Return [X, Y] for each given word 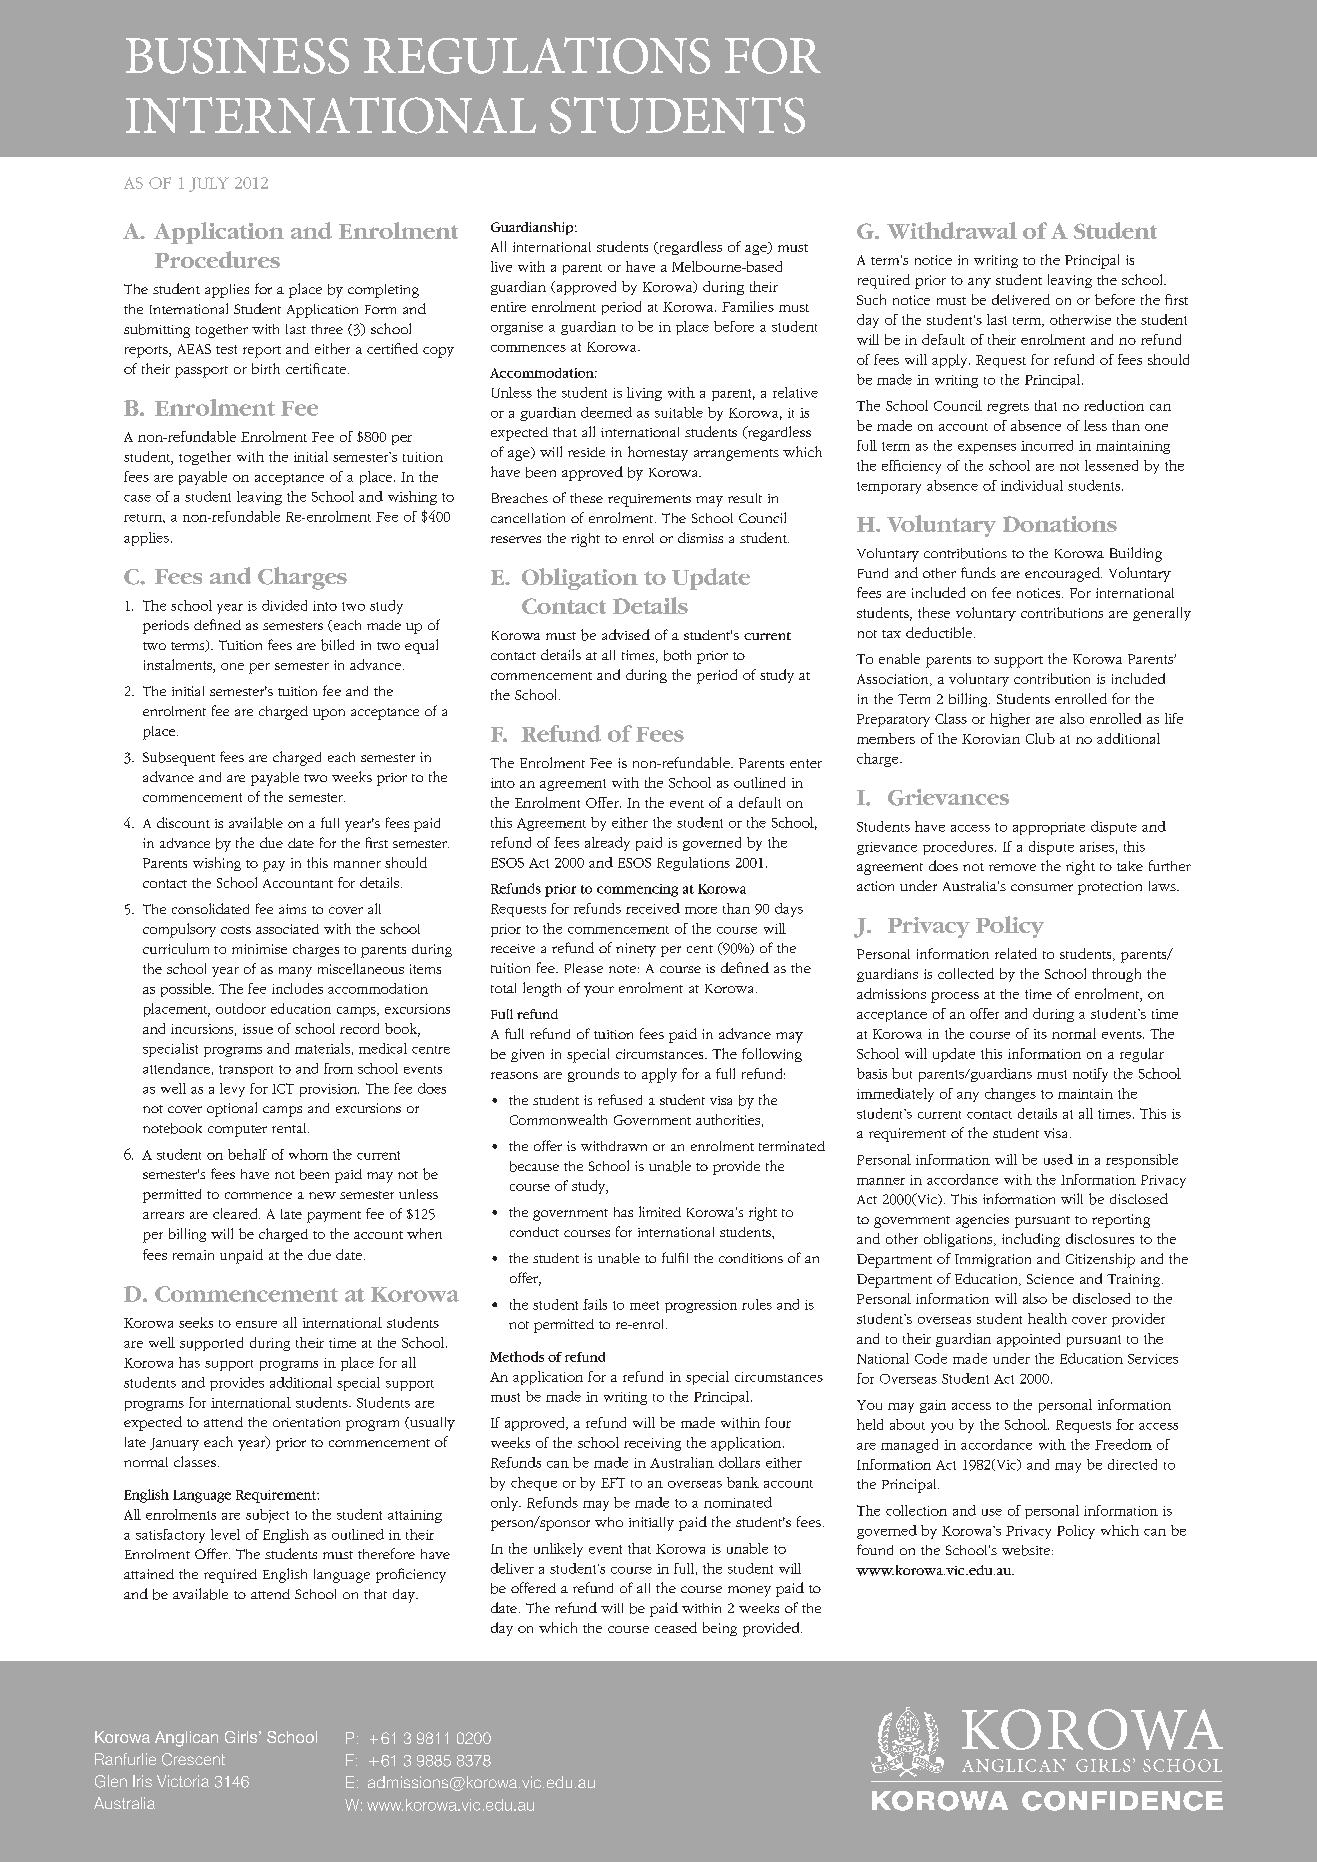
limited [660, 1211]
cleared [236, 1213]
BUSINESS [237, 56]
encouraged [1063, 574]
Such [871, 299]
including [1031, 1240]
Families [748, 306]
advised [626, 634]
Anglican [186, 1739]
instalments [179, 666]
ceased [676, 1627]
